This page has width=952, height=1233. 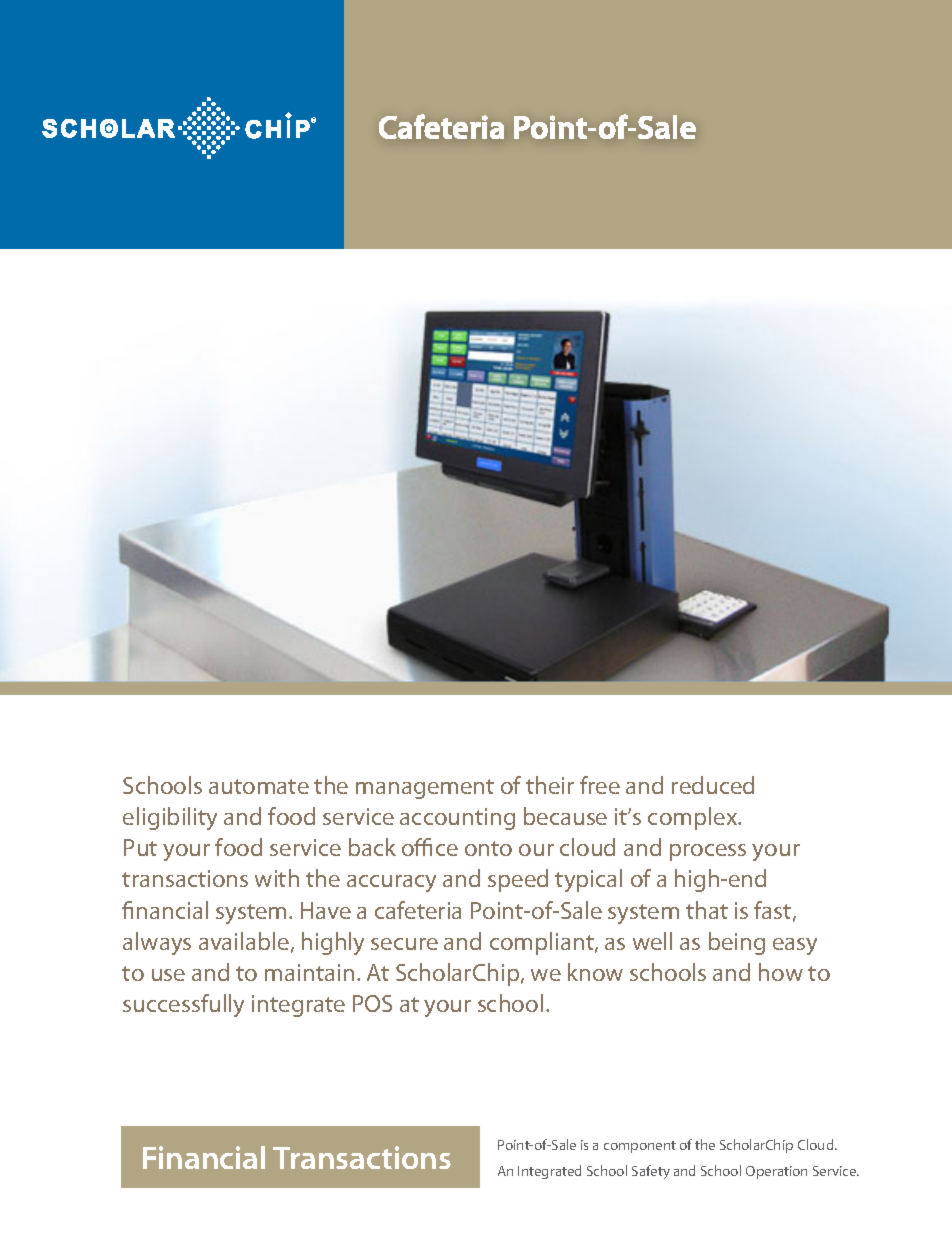 What do you see at coordinates (713, 785) in the page?
I see `reduced` at bounding box center [713, 785].
